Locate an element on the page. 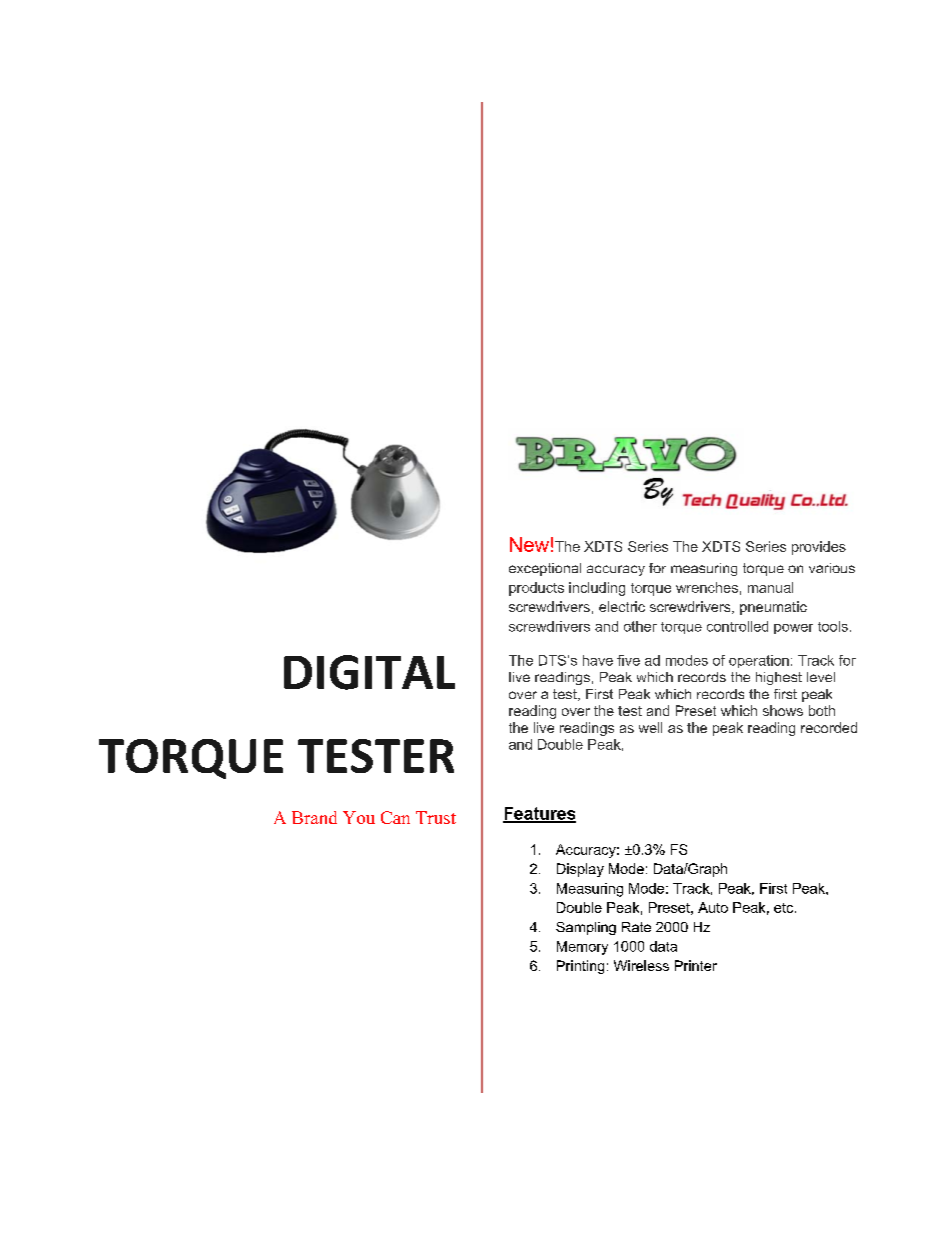  including is located at coordinates (597, 589).
